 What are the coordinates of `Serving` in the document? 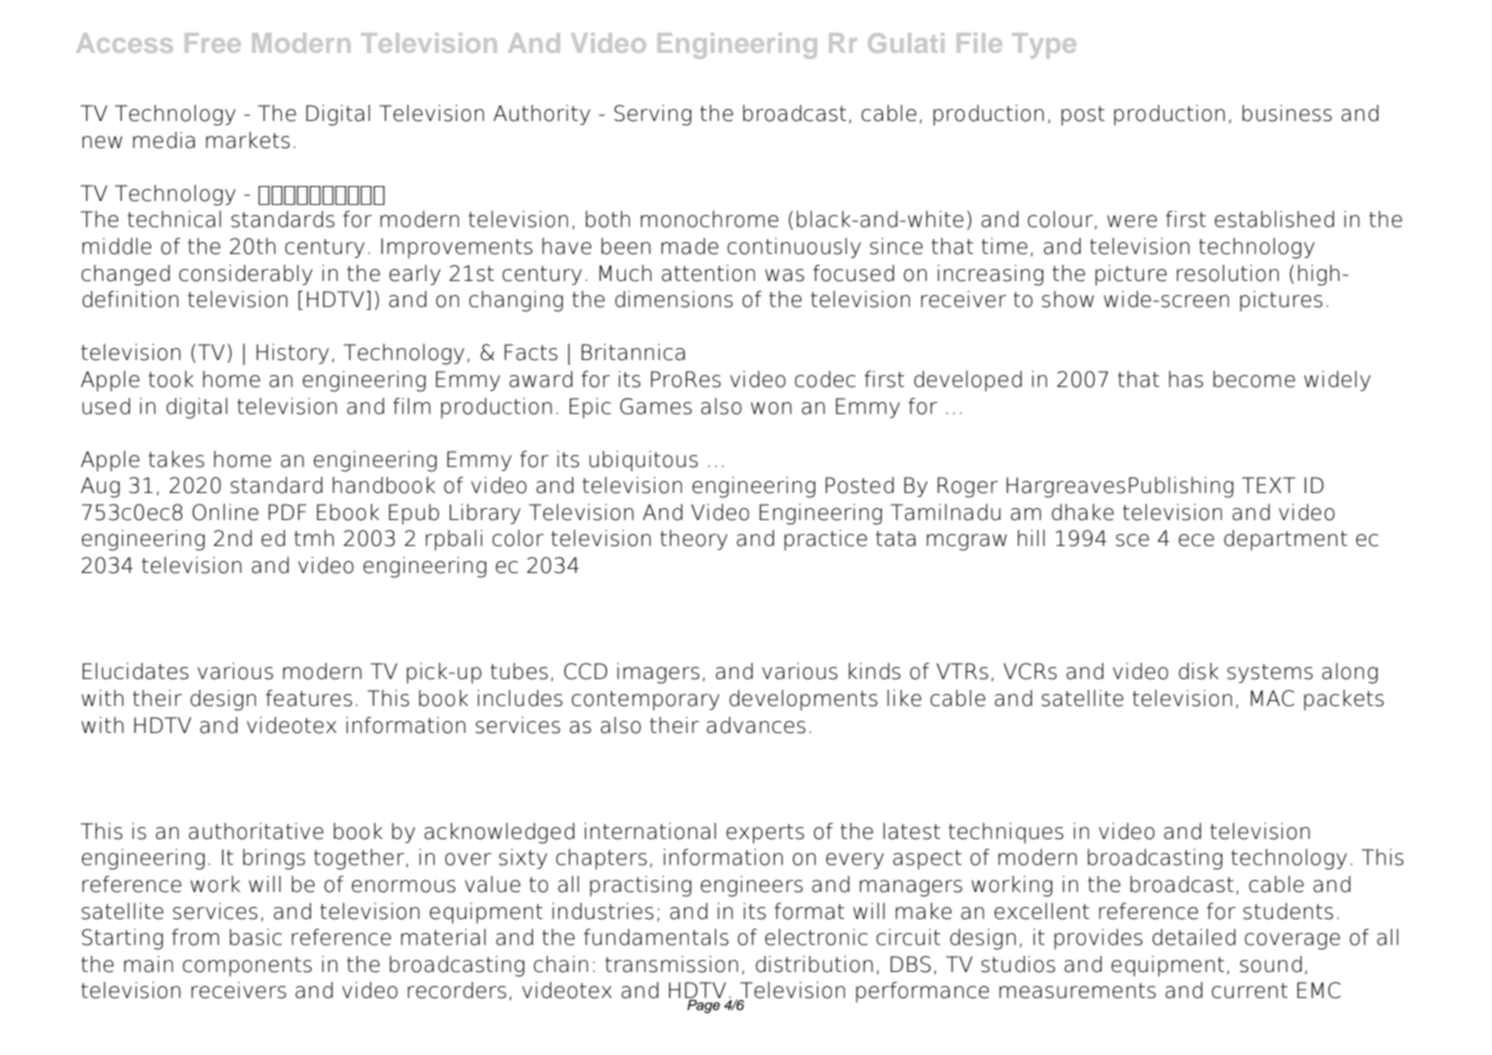 It's located at (653, 115).
